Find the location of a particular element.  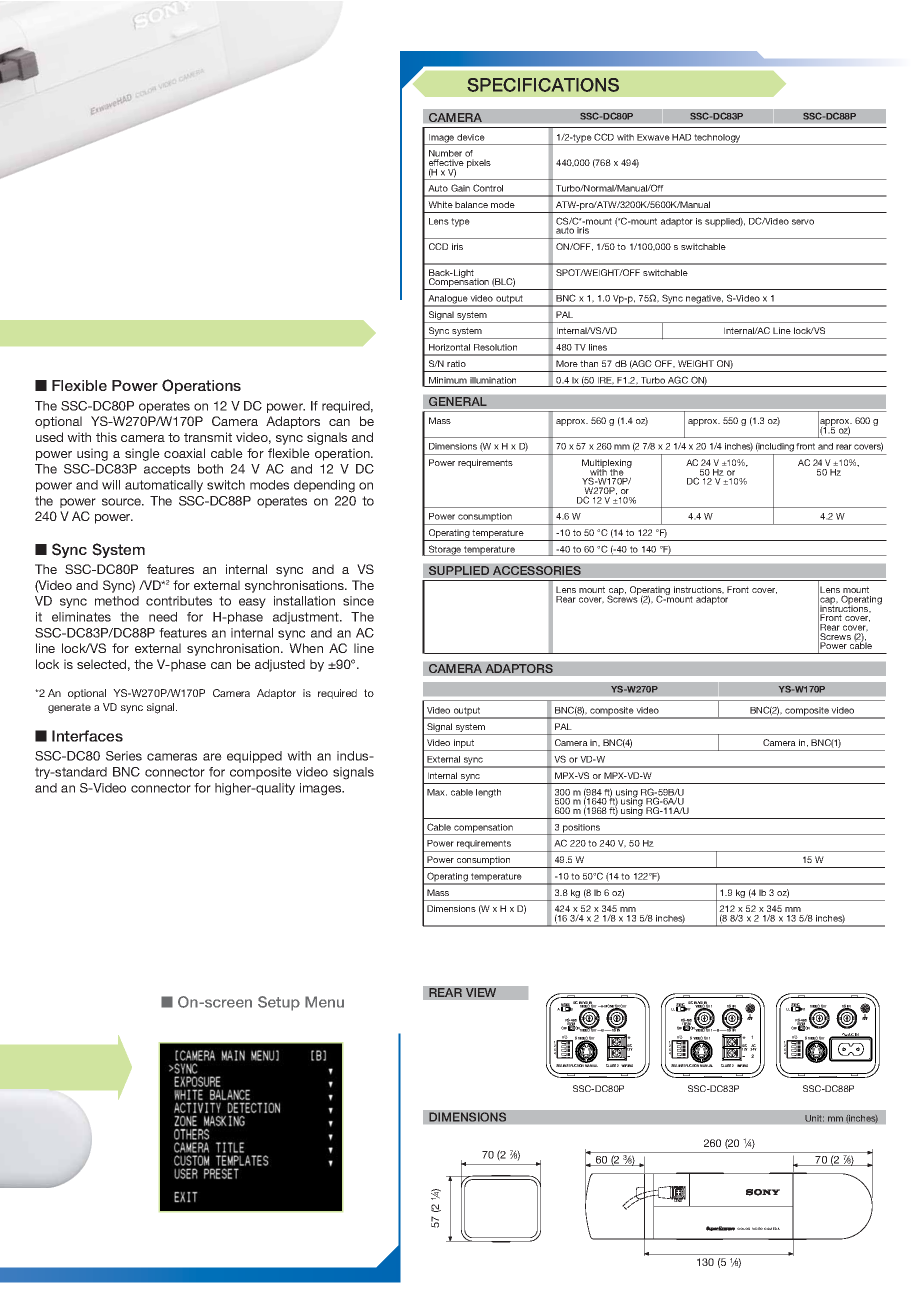

technology is located at coordinates (717, 139).
